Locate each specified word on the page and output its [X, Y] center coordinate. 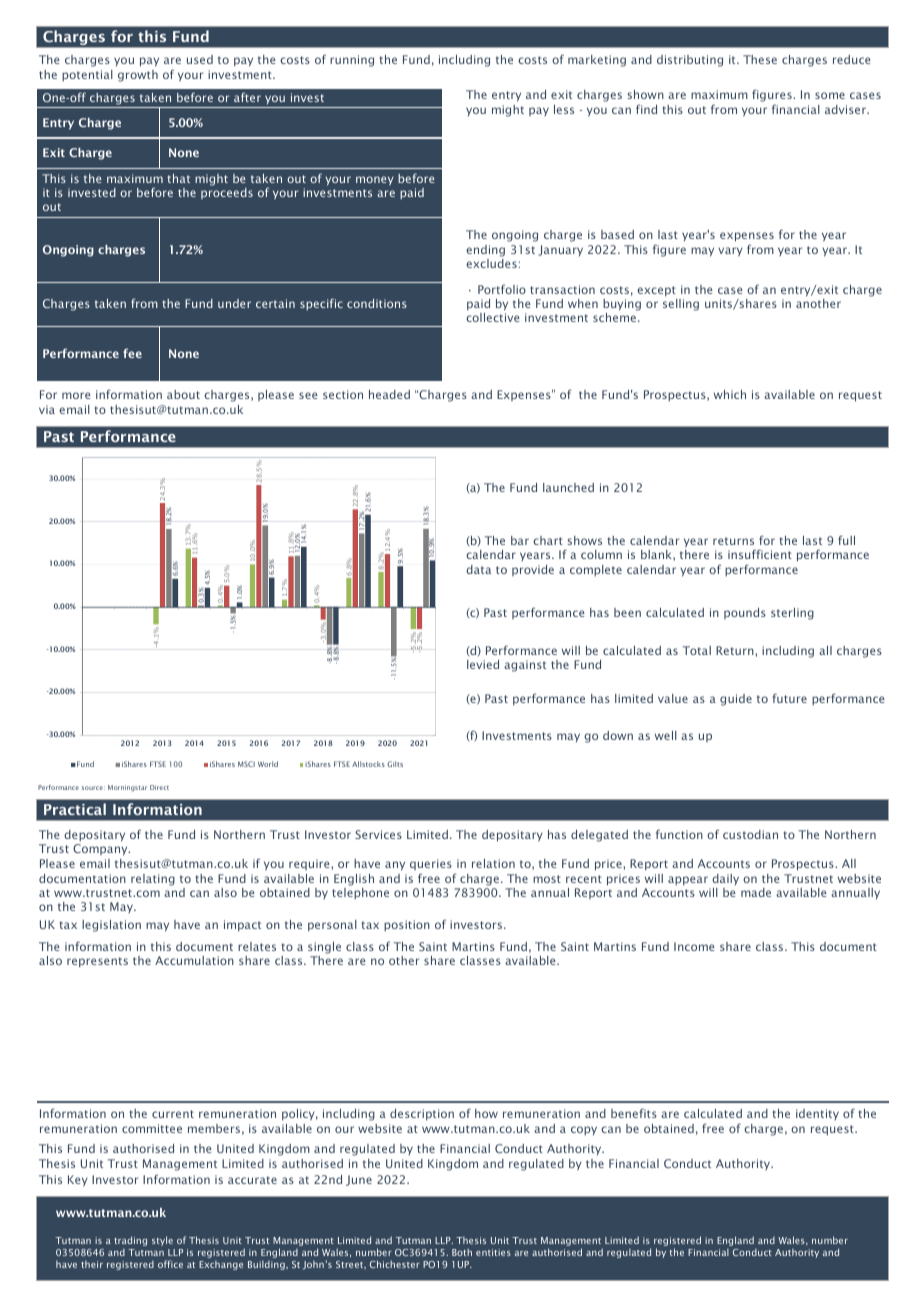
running [352, 61]
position [407, 925]
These [760, 59]
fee [132, 353]
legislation [111, 926]
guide [736, 700]
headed [389, 394]
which [730, 394]
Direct [159, 787]
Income [694, 946]
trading [130, 1241]
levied [483, 664]
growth [138, 76]
